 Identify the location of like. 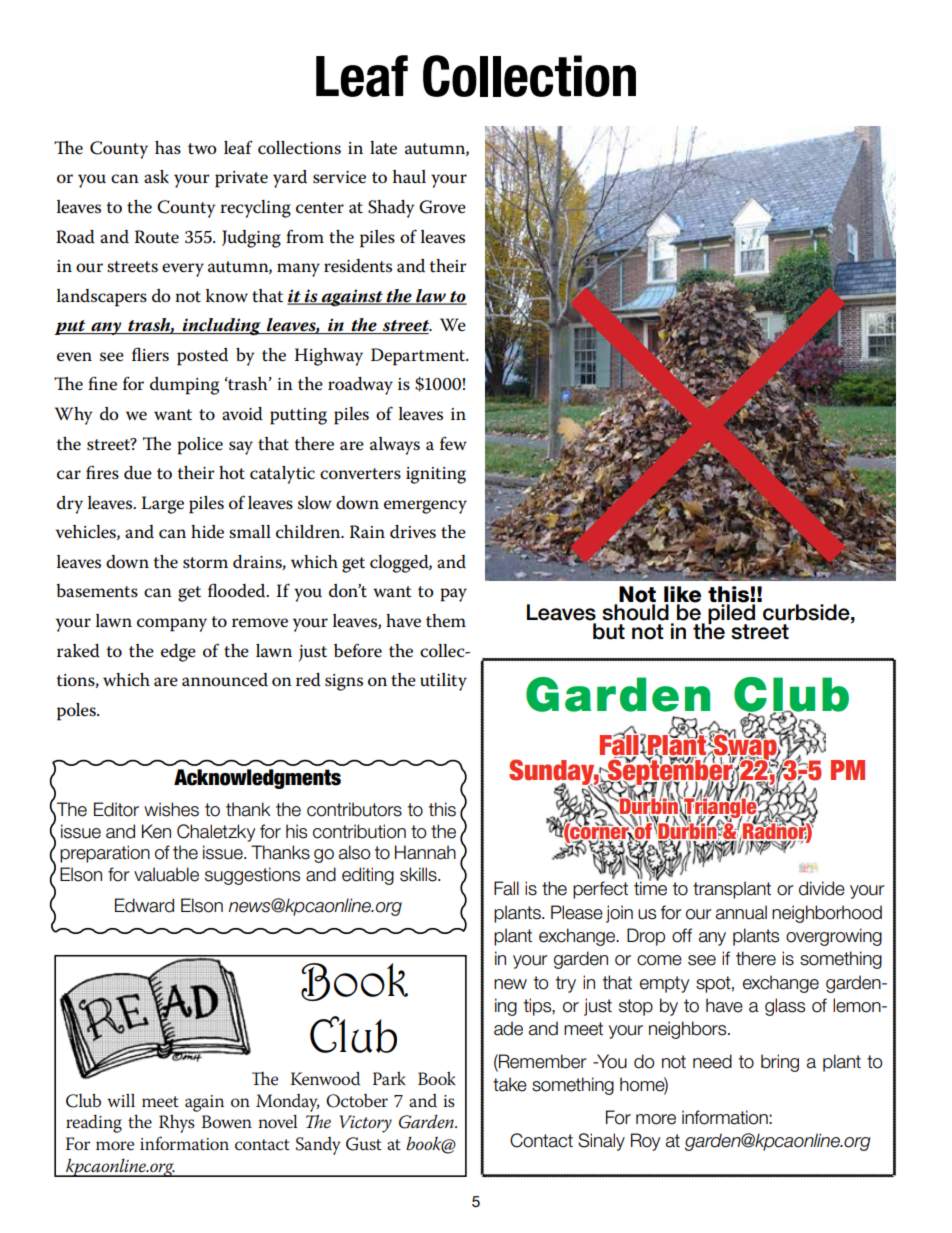
(682, 594).
